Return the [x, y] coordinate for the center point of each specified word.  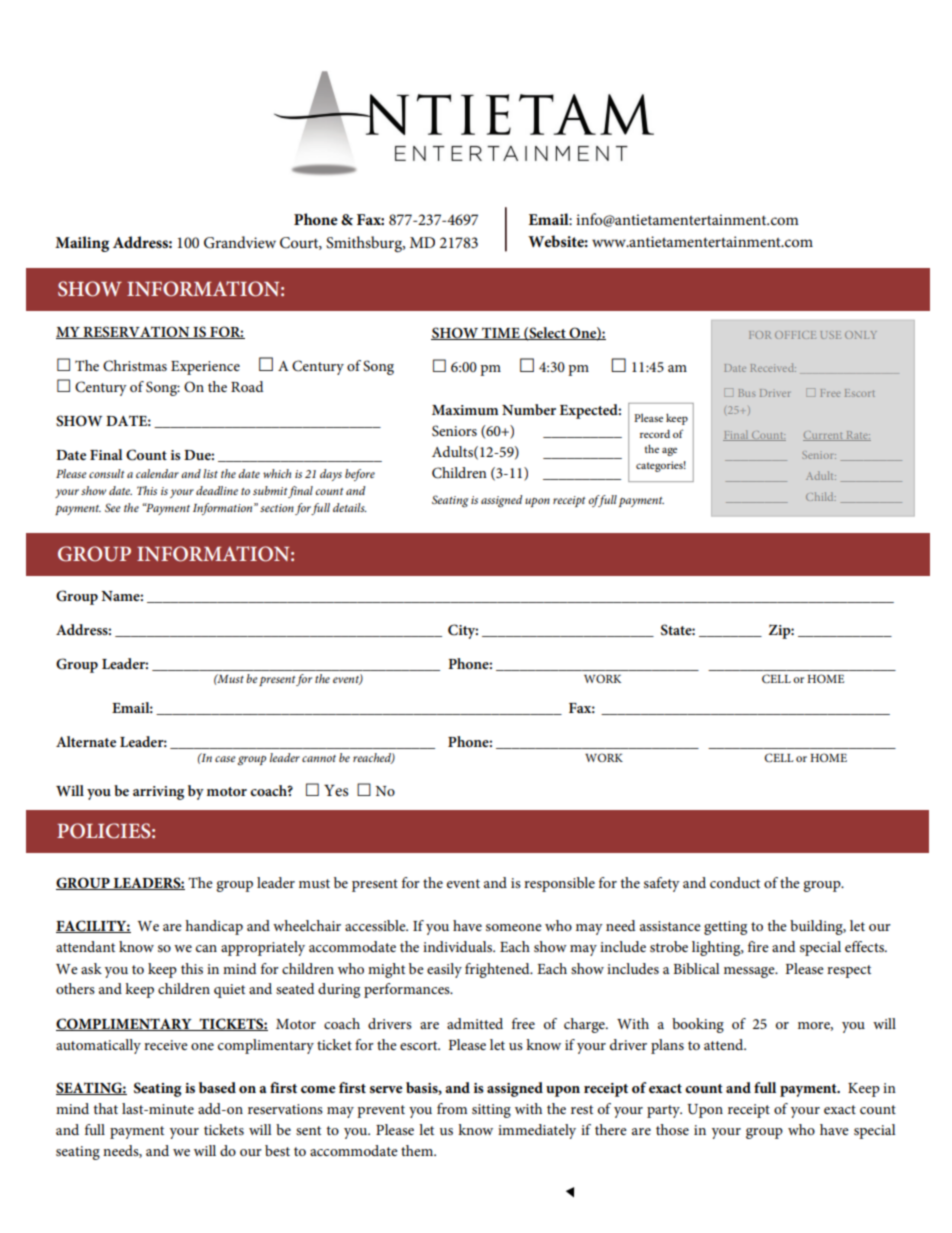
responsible [559, 884]
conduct [735, 882]
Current [824, 436]
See [113, 507]
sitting [491, 1111]
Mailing [82, 244]
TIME [501, 333]
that [105, 1108]
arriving [158, 793]
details [350, 507]
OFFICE [795, 335]
